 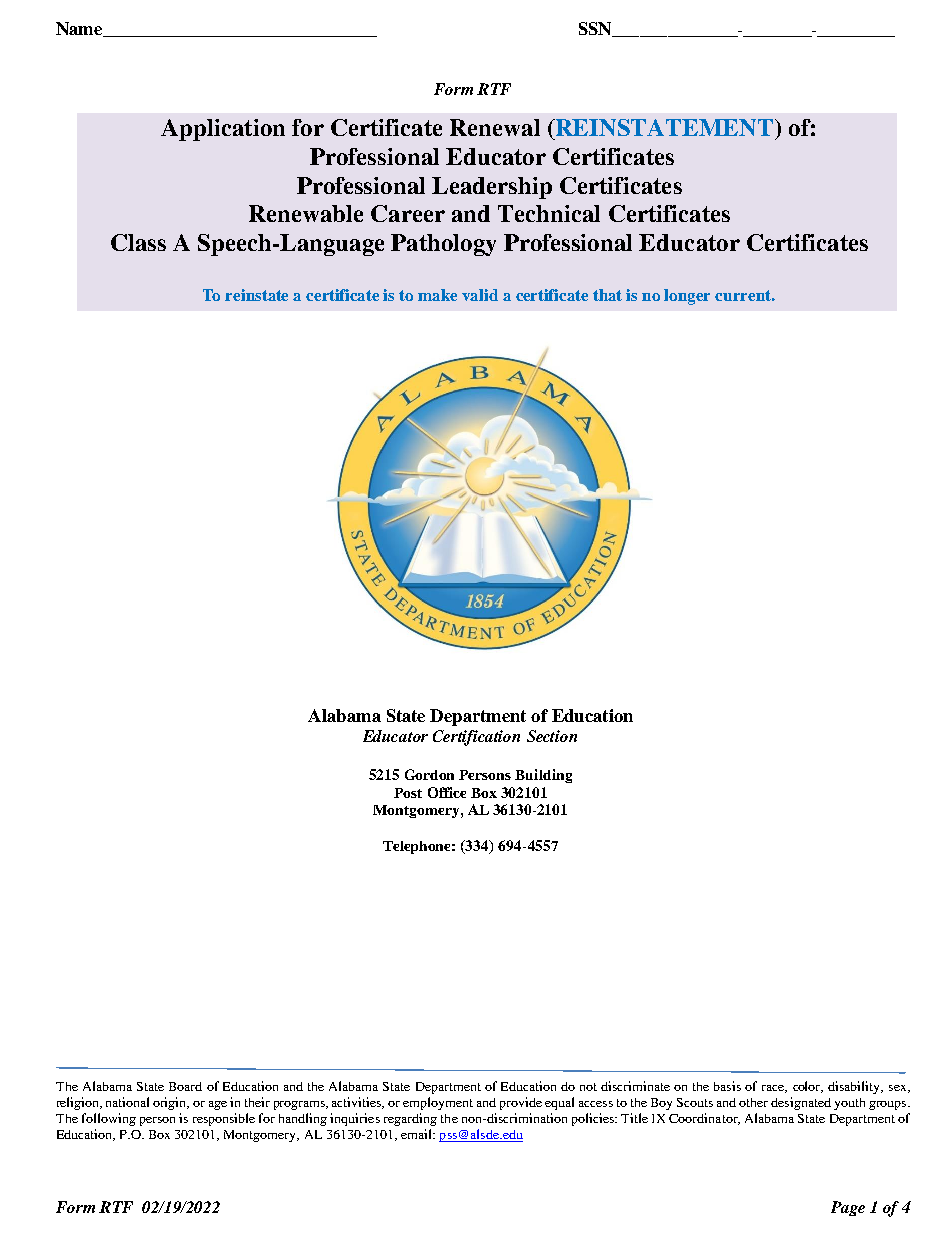 I want to click on Application, so click(x=223, y=130).
